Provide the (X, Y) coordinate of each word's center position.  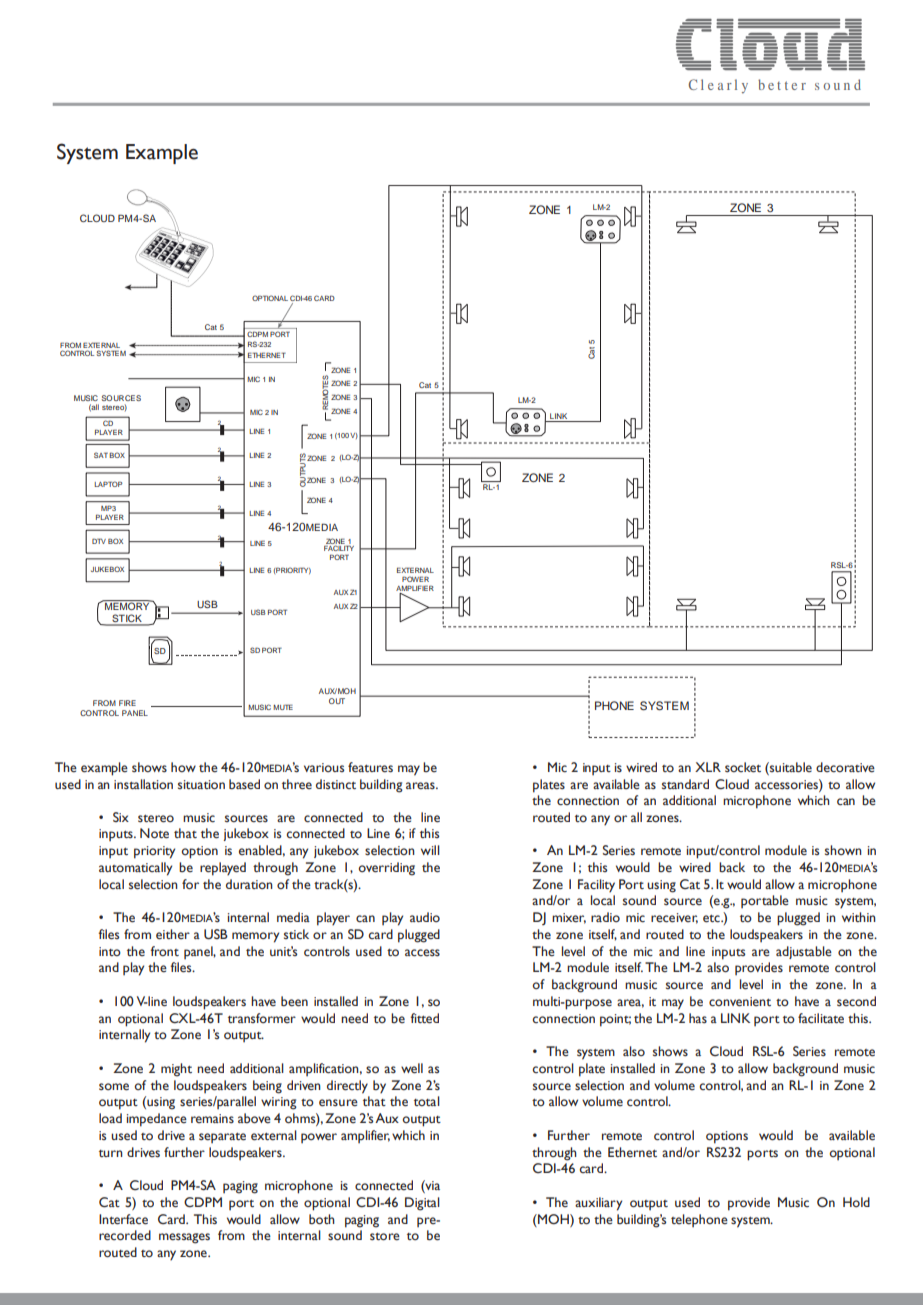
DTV (99, 541)
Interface (123, 1219)
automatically (135, 869)
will (430, 850)
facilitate (821, 1018)
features (370, 767)
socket (743, 767)
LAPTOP (108, 484)
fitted (424, 1018)
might (176, 1070)
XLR (708, 767)
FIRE (127, 703)
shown (843, 850)
